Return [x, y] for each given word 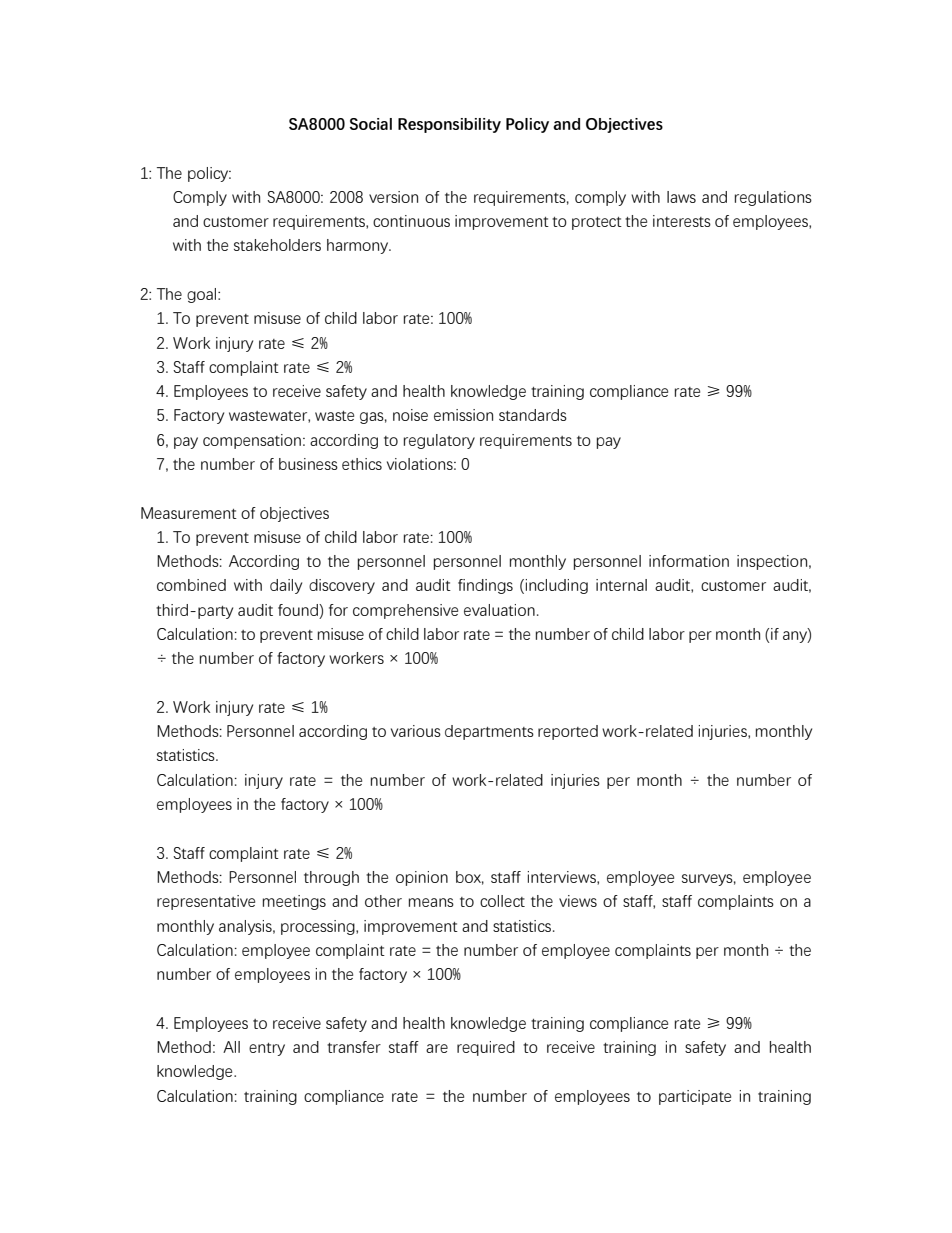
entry [267, 1049]
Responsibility [449, 125]
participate [695, 1097]
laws [681, 197]
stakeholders [277, 245]
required [486, 1048]
